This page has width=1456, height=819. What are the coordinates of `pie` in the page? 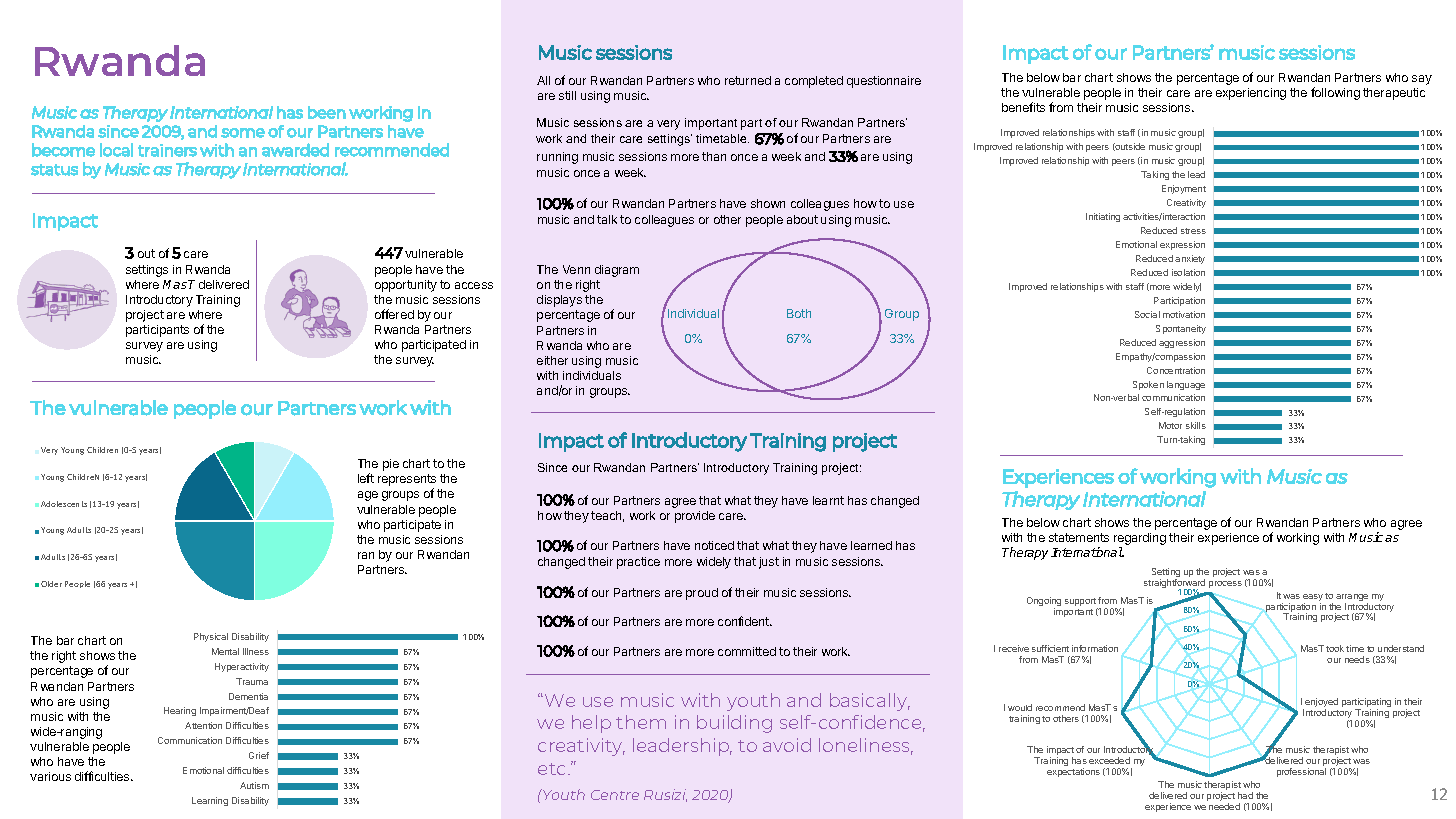 It's located at (391, 465).
